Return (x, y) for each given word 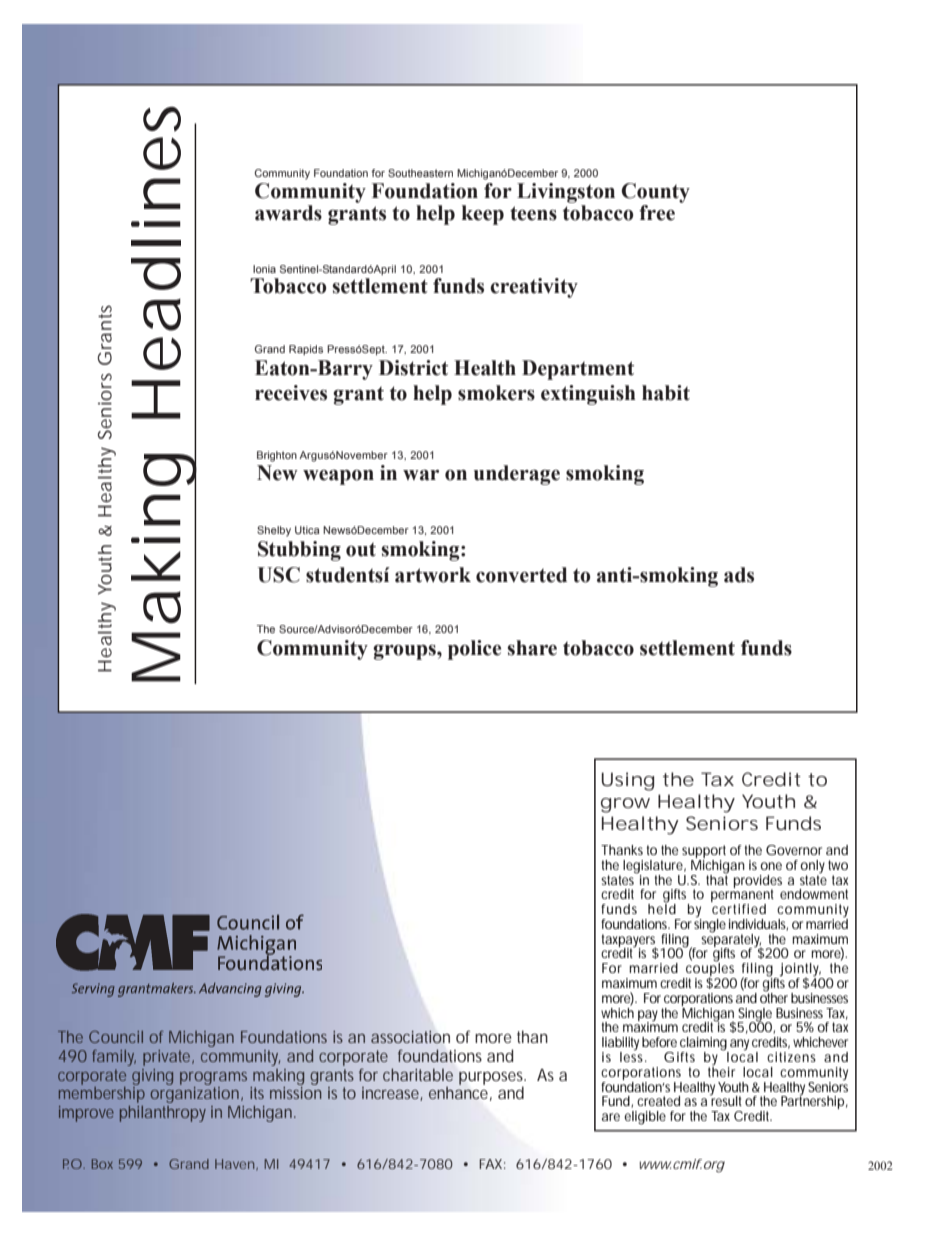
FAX (492, 1164)
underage (517, 475)
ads (739, 575)
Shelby (274, 531)
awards (288, 213)
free (657, 213)
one (771, 866)
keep (483, 215)
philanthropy (163, 1114)
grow (625, 805)
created (658, 1101)
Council (116, 1037)
